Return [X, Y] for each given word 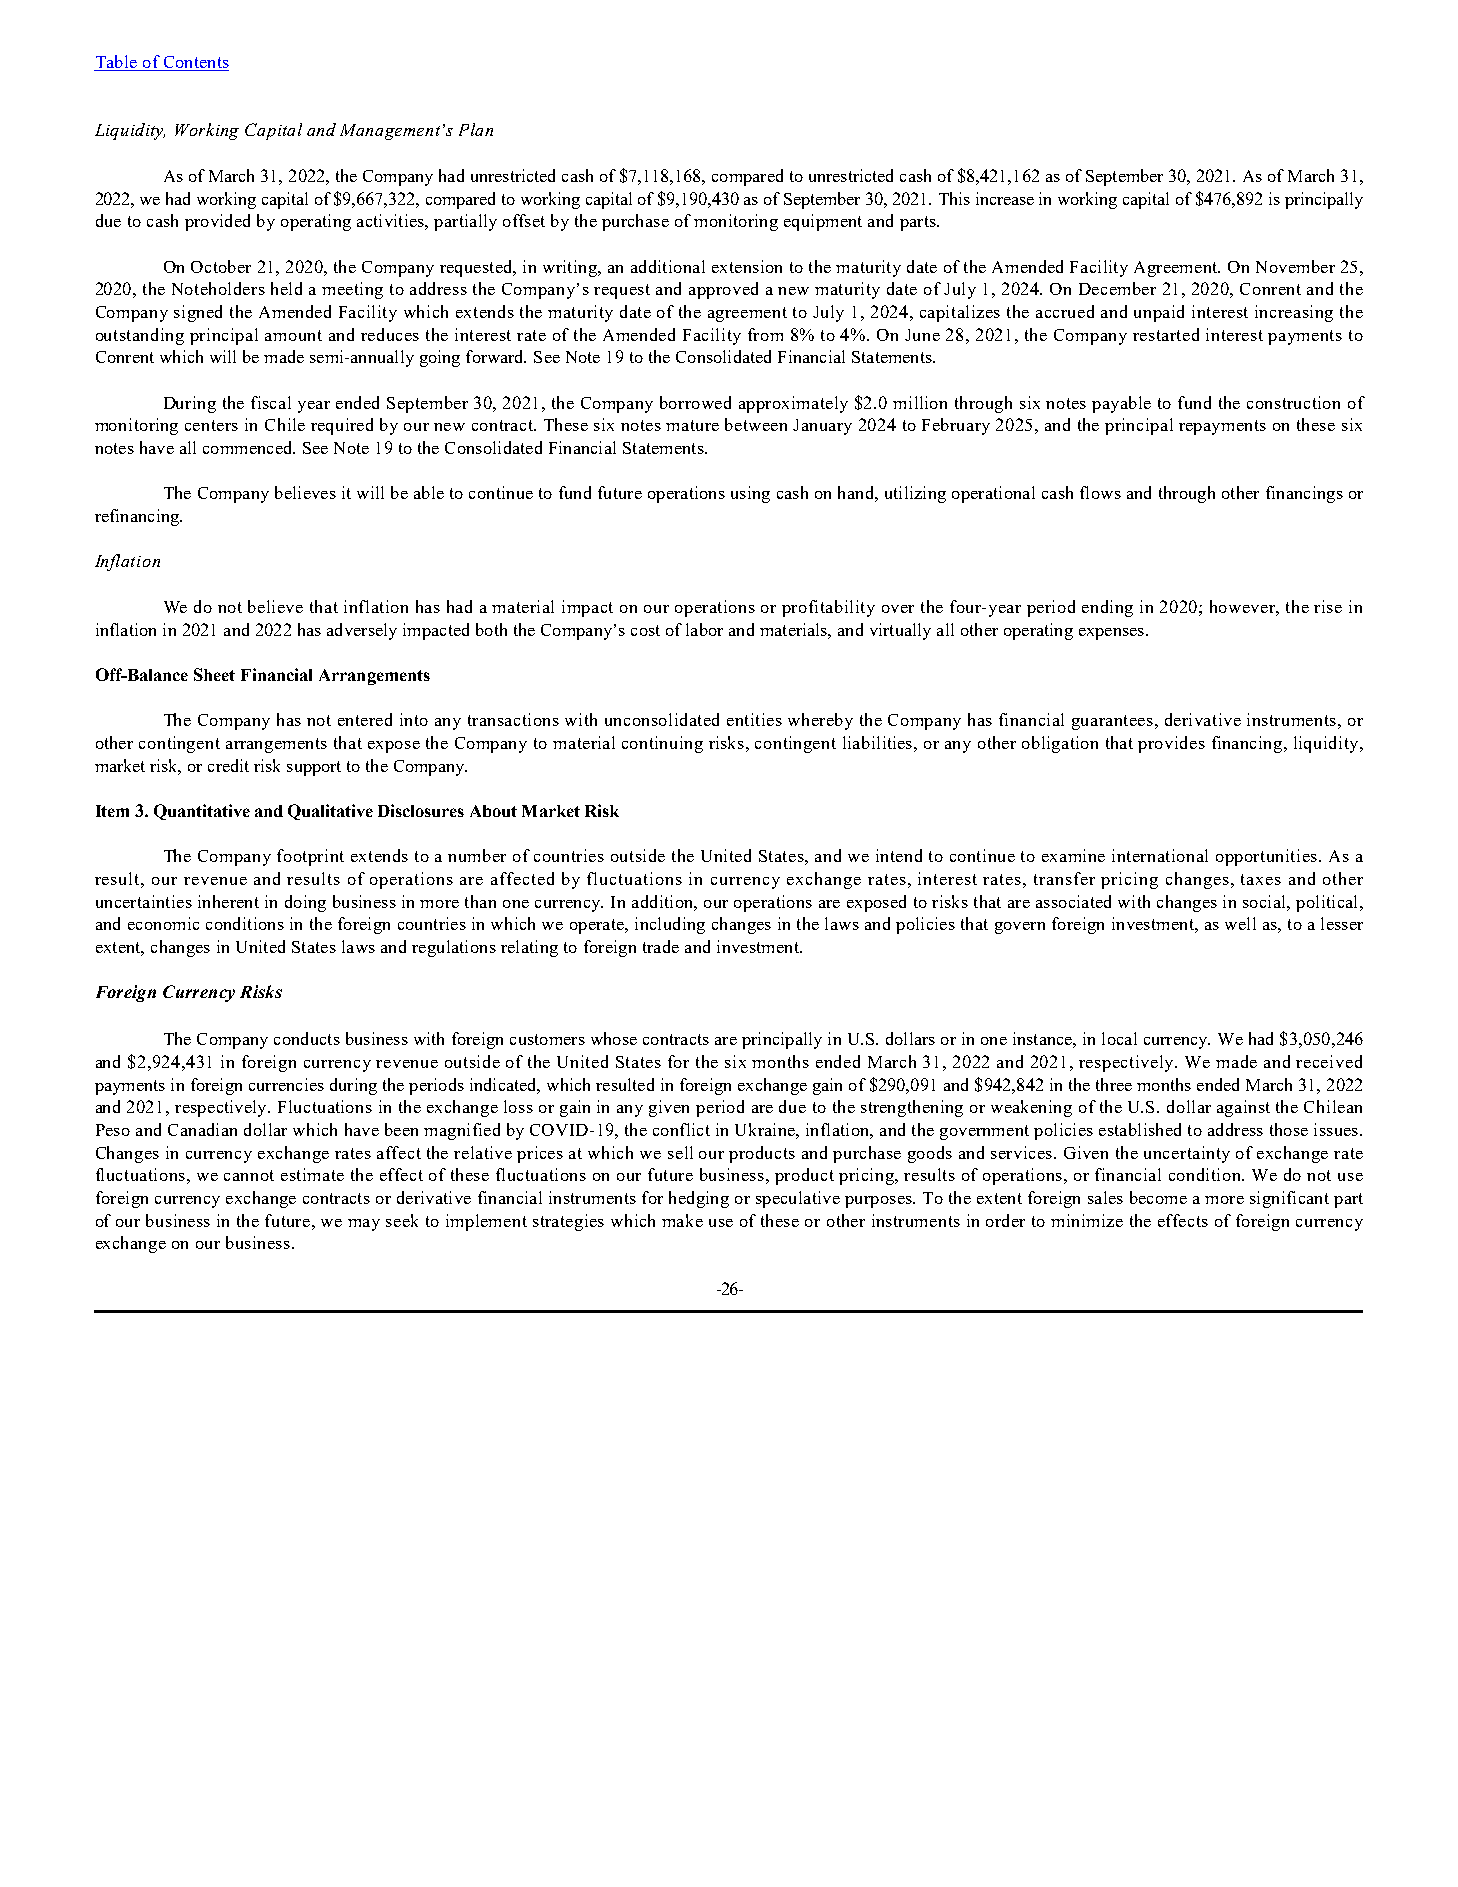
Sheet [214, 674]
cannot [249, 1175]
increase [1005, 198]
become [1158, 1197]
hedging [699, 1199]
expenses [1111, 634]
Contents [195, 63]
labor [704, 629]
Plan [476, 129]
